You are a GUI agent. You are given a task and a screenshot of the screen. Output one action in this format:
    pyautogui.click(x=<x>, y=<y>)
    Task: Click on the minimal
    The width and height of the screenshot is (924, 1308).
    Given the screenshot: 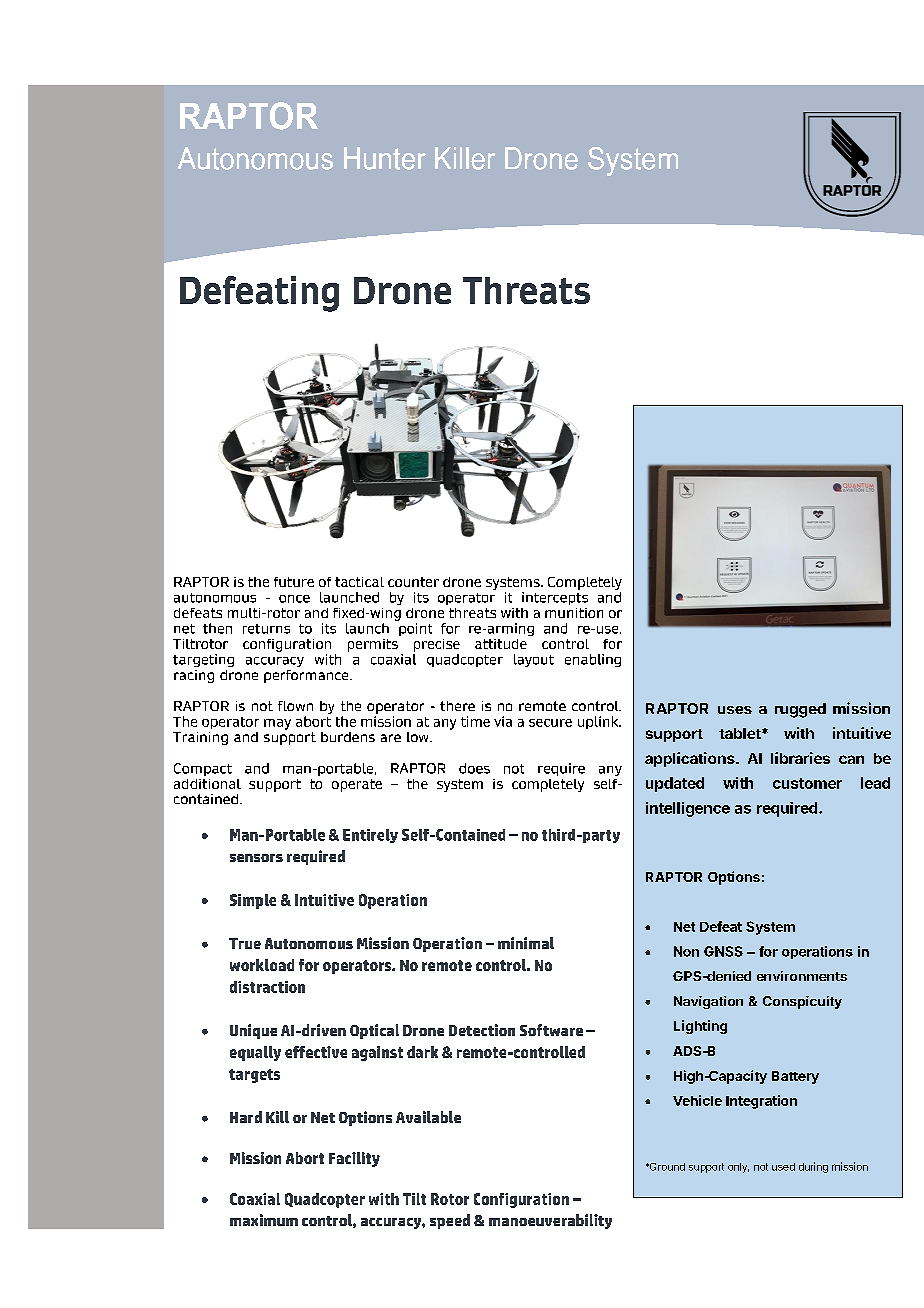 What is the action you would take?
    pyautogui.click(x=526, y=943)
